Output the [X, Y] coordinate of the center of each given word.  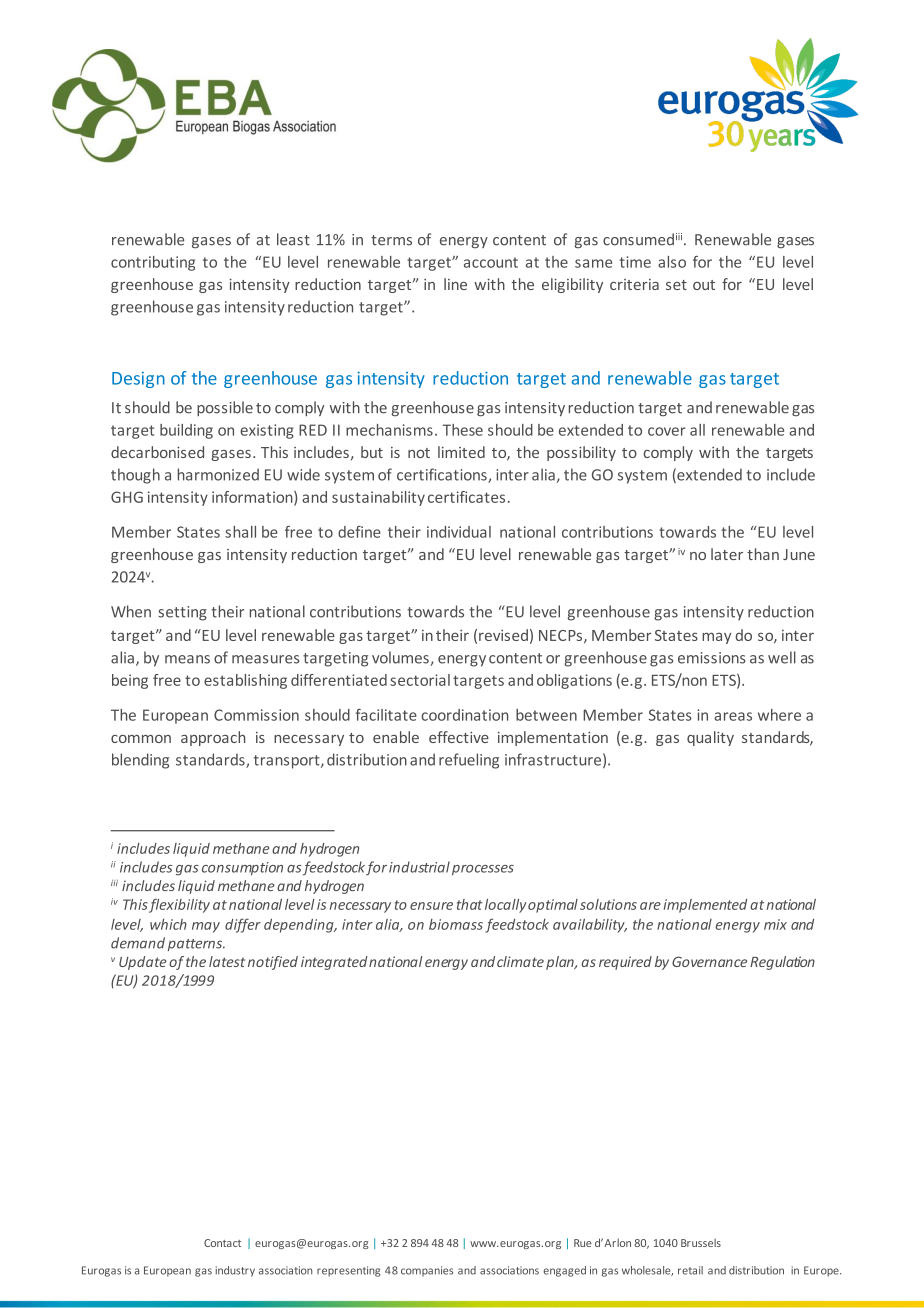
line [455, 284]
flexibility [179, 905]
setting [182, 613]
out [704, 285]
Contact [222, 1243]
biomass [456, 924]
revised [503, 635]
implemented [705, 906]
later [727, 554]
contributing [153, 263]
